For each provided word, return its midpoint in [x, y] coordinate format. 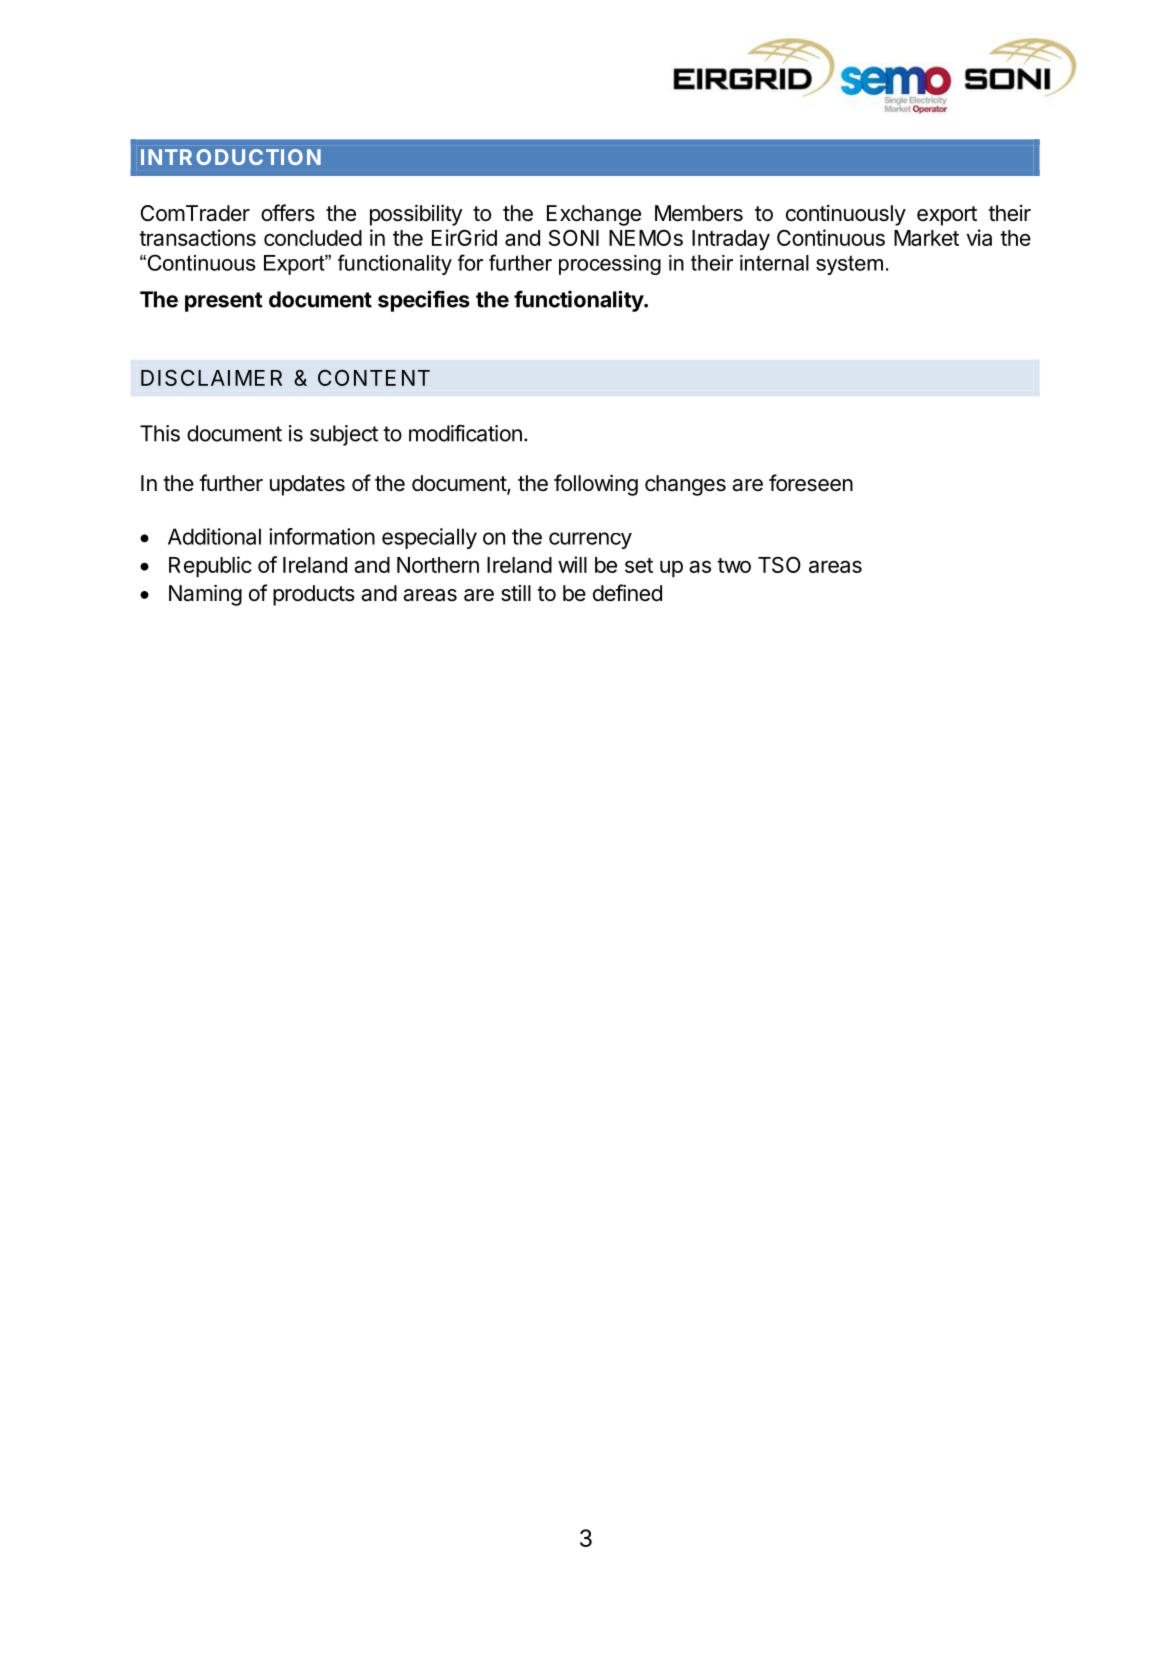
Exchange [594, 215]
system [849, 265]
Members [699, 213]
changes [685, 485]
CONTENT [374, 377]
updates [307, 485]
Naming [205, 595]
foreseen [811, 483]
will [572, 564]
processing [610, 265]
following [596, 485]
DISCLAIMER [211, 378]
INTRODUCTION [231, 157]
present [223, 302]
